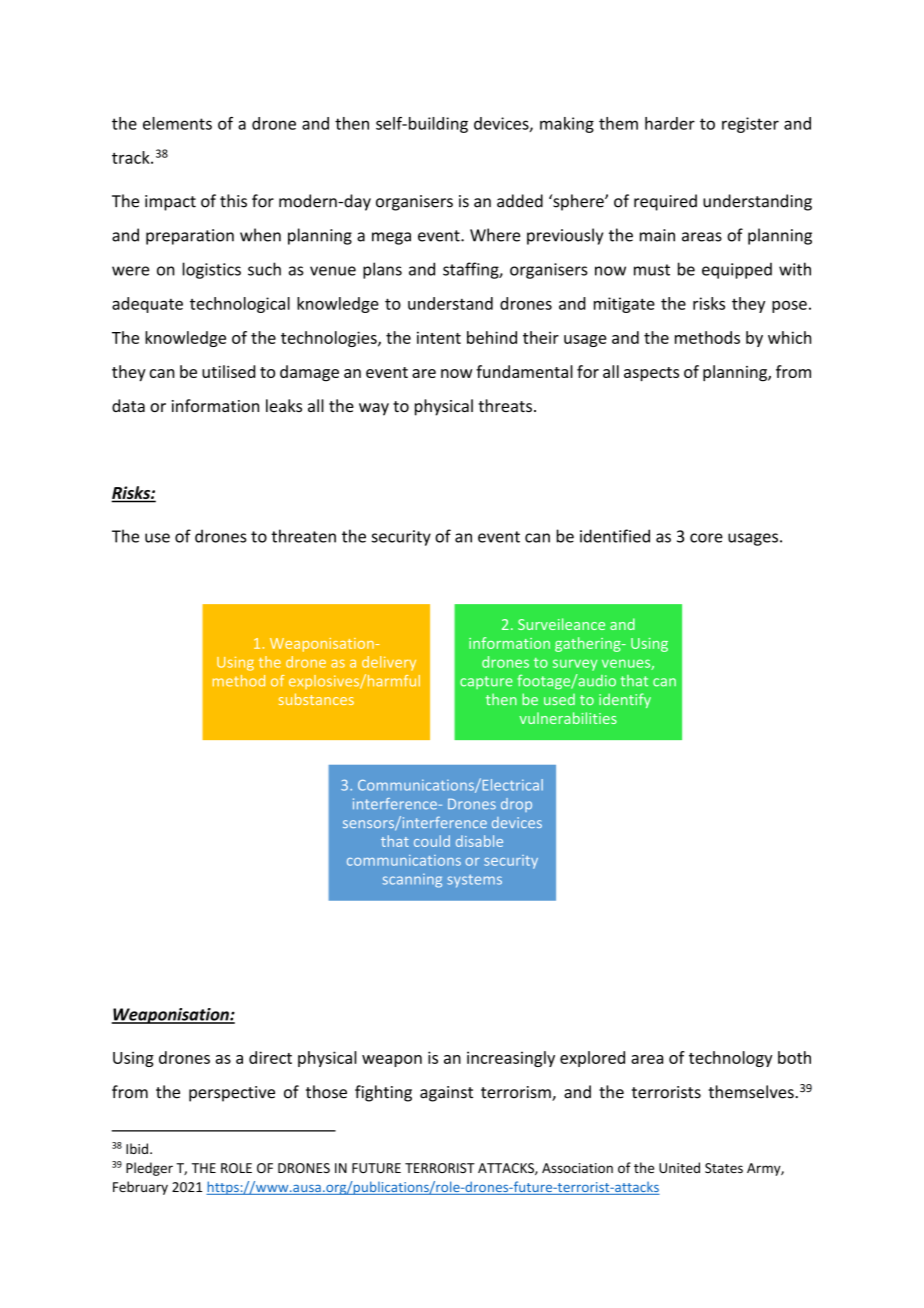  Describe the element at coordinates (750, 125) in the screenshot. I see `register` at that location.
